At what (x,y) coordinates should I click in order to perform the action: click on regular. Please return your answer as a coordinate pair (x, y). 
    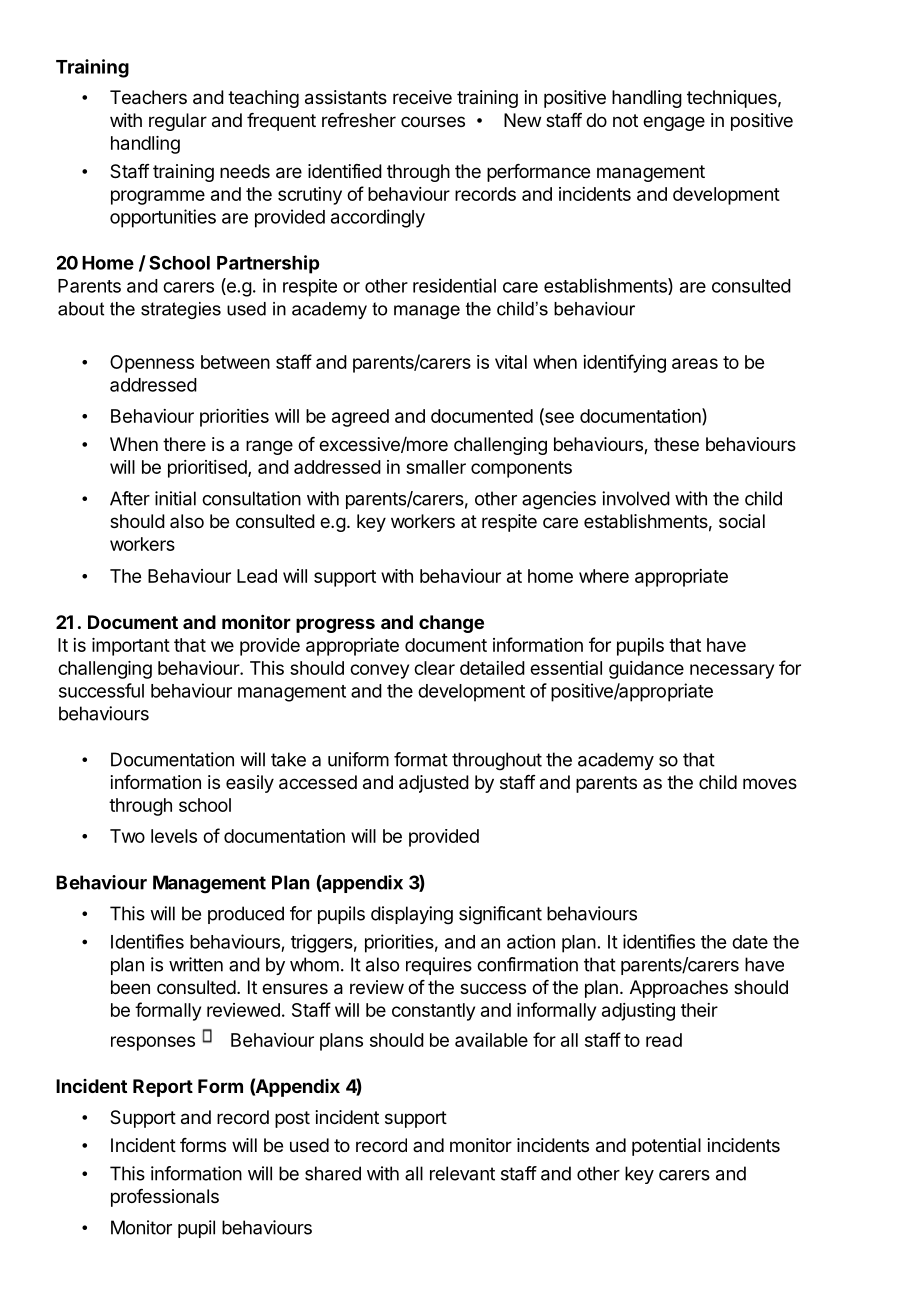
    Looking at the image, I should click on (178, 122).
